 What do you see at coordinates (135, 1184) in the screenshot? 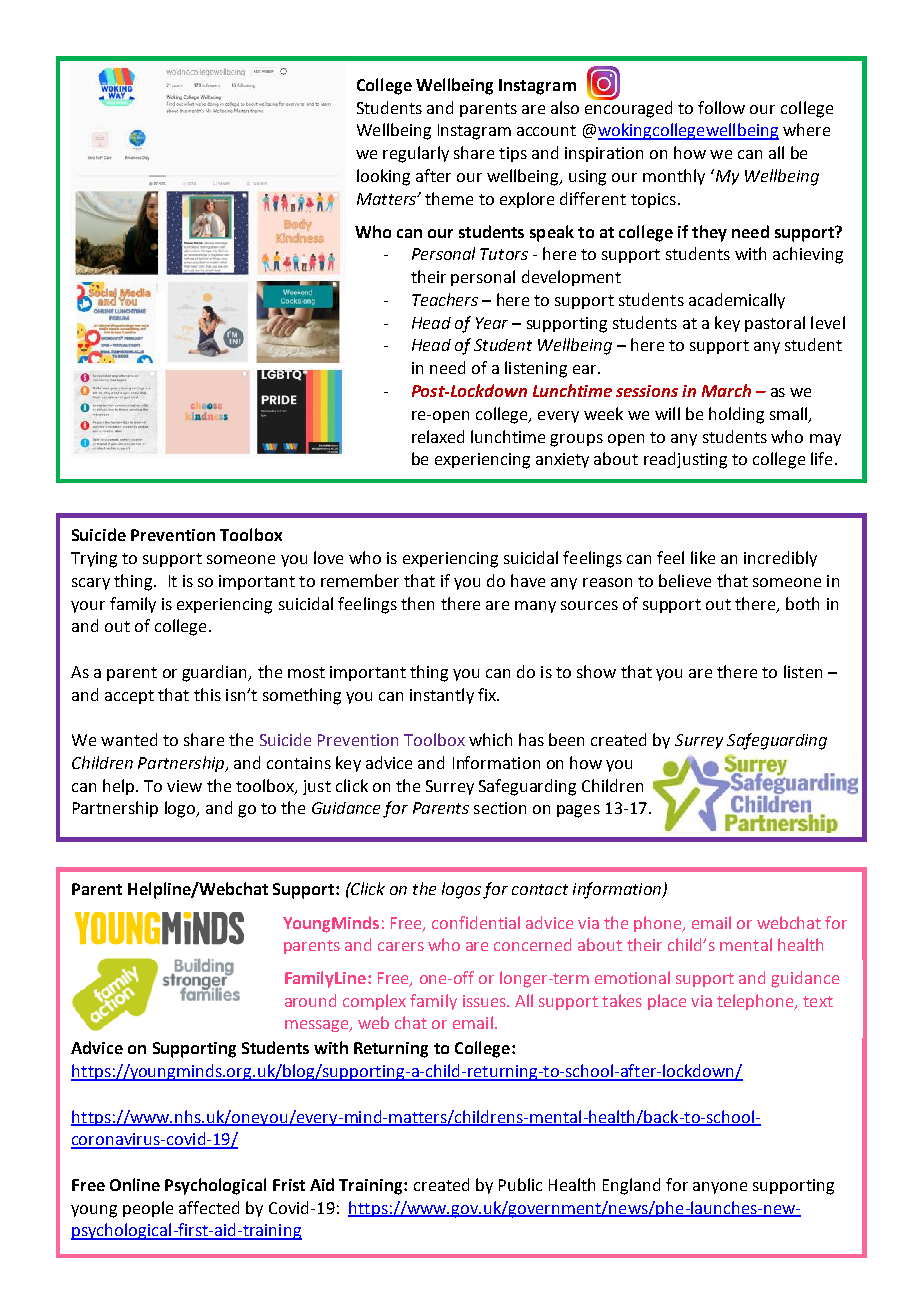
I see `Online` at bounding box center [135, 1184].
